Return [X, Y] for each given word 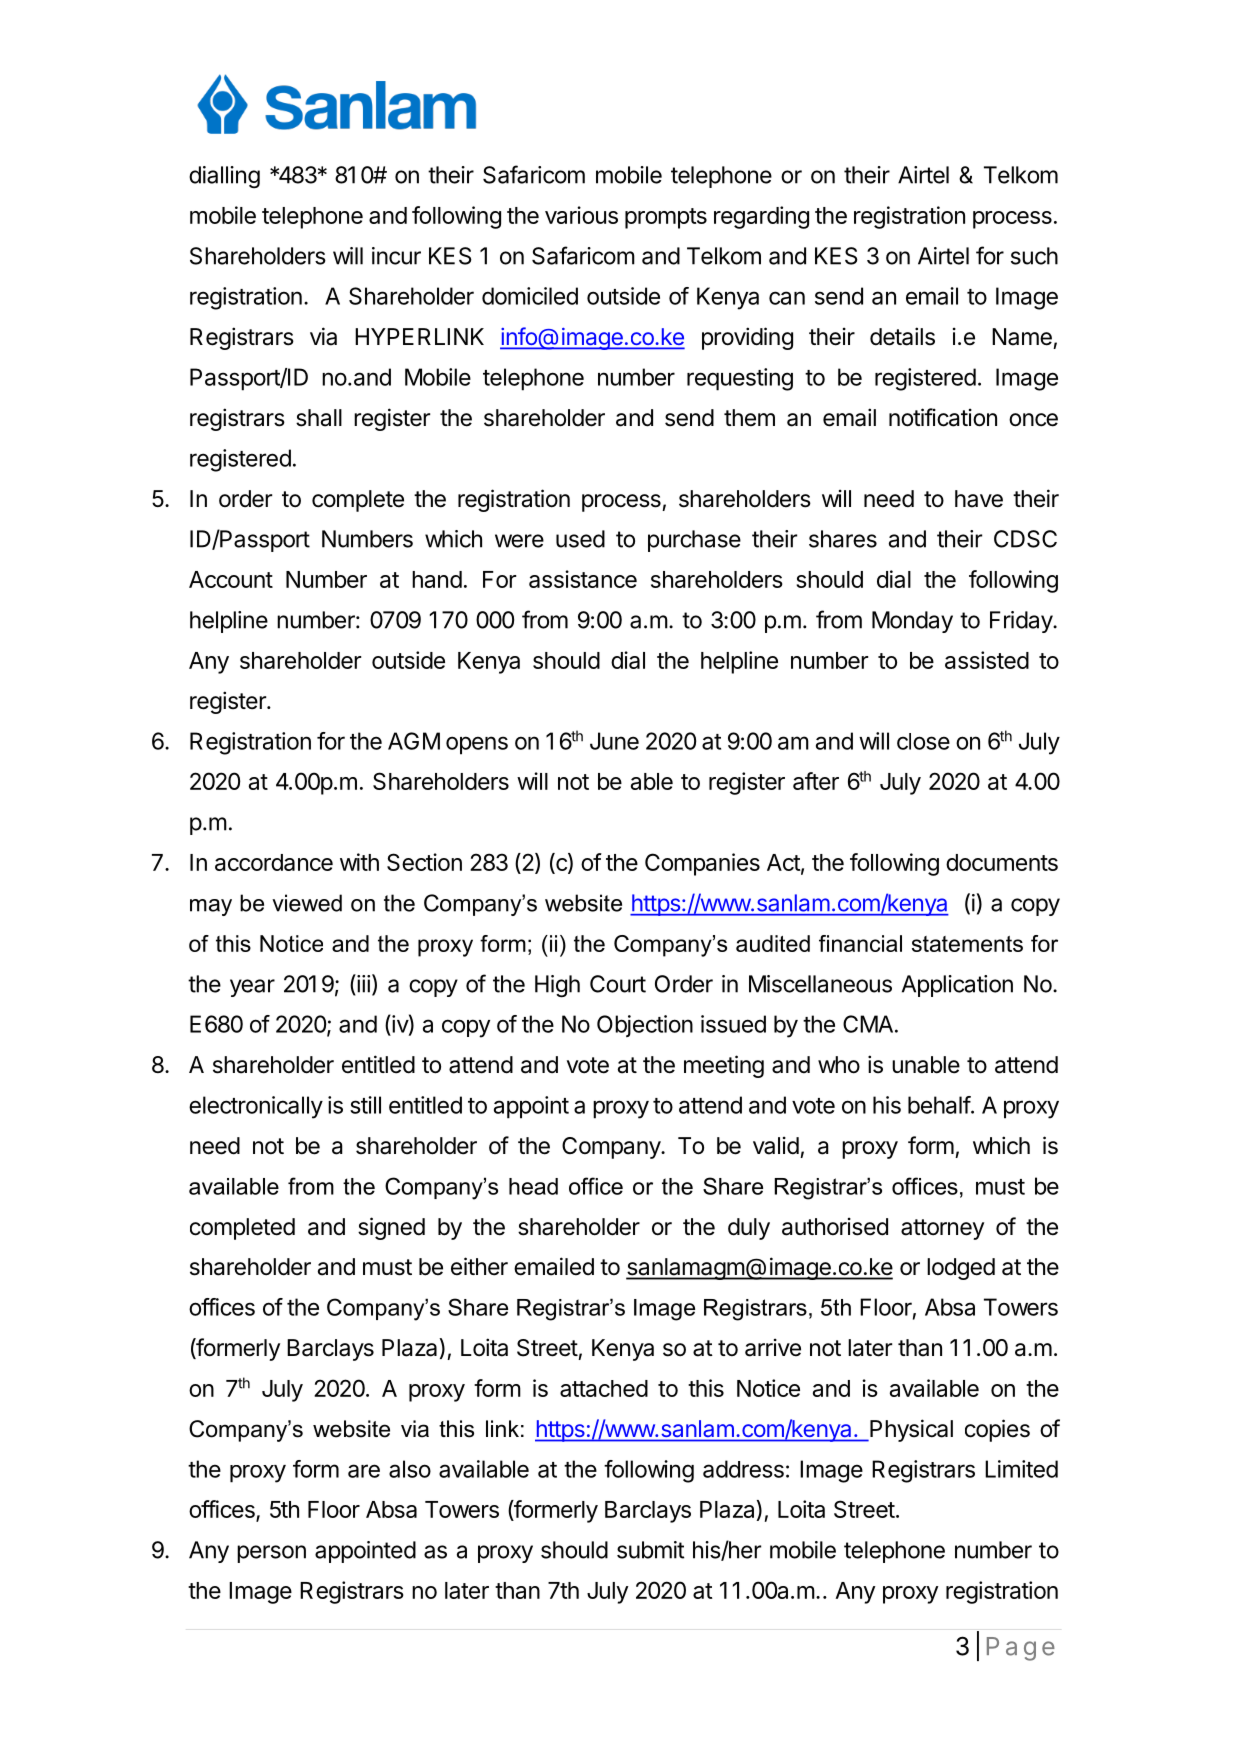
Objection [645, 1026]
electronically [256, 1107]
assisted [987, 660]
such [1034, 256]
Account [231, 579]
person [271, 1554]
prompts [666, 218]
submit [650, 1550]
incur [396, 256]
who [839, 1065]
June [614, 741]
